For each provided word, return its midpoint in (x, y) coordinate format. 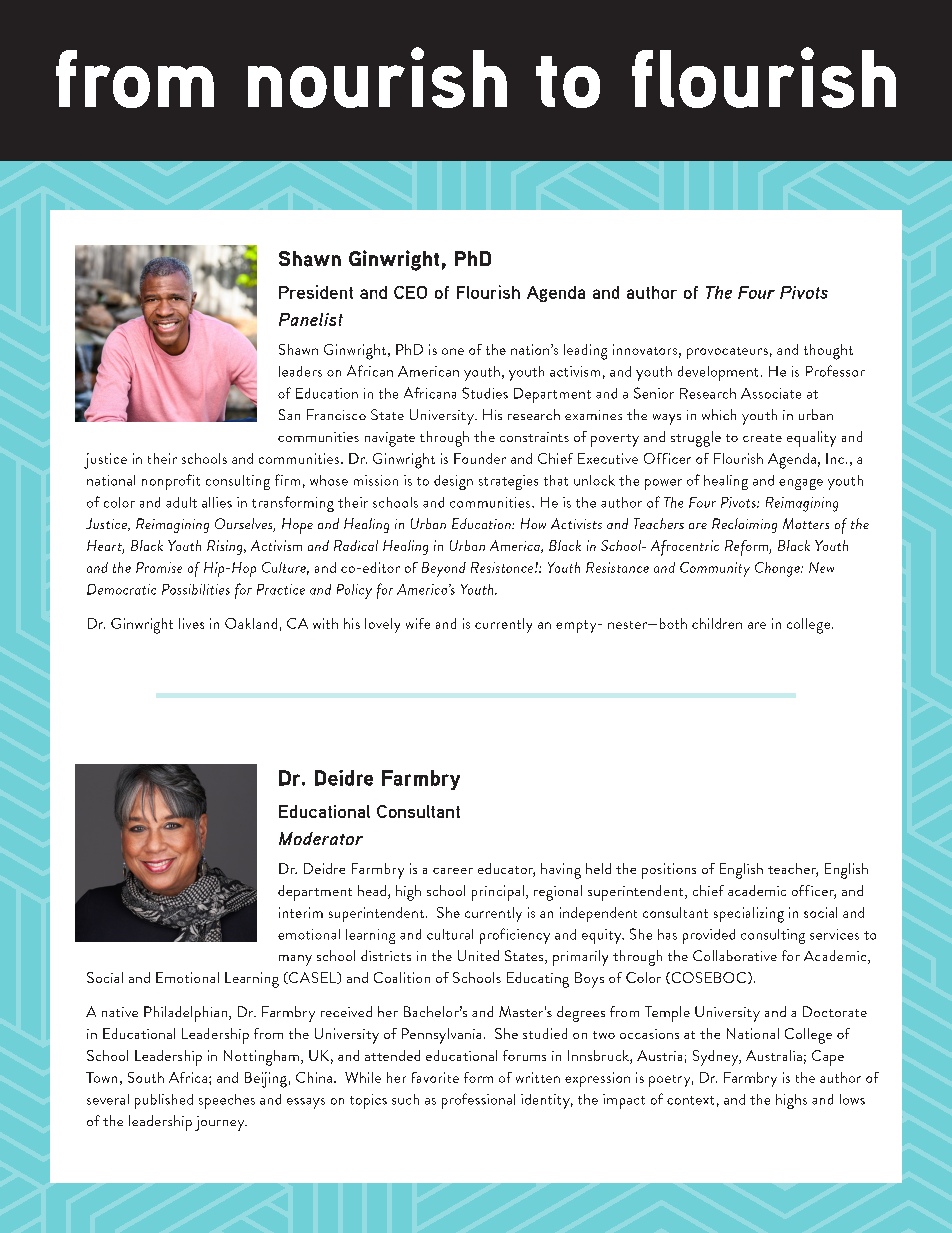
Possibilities (196, 589)
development (718, 373)
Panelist (311, 319)
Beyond (444, 569)
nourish (377, 77)
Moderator (321, 838)
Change (778, 569)
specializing (749, 915)
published (164, 1101)
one (453, 351)
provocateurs (727, 353)
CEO (410, 292)
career (453, 871)
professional (478, 1101)
